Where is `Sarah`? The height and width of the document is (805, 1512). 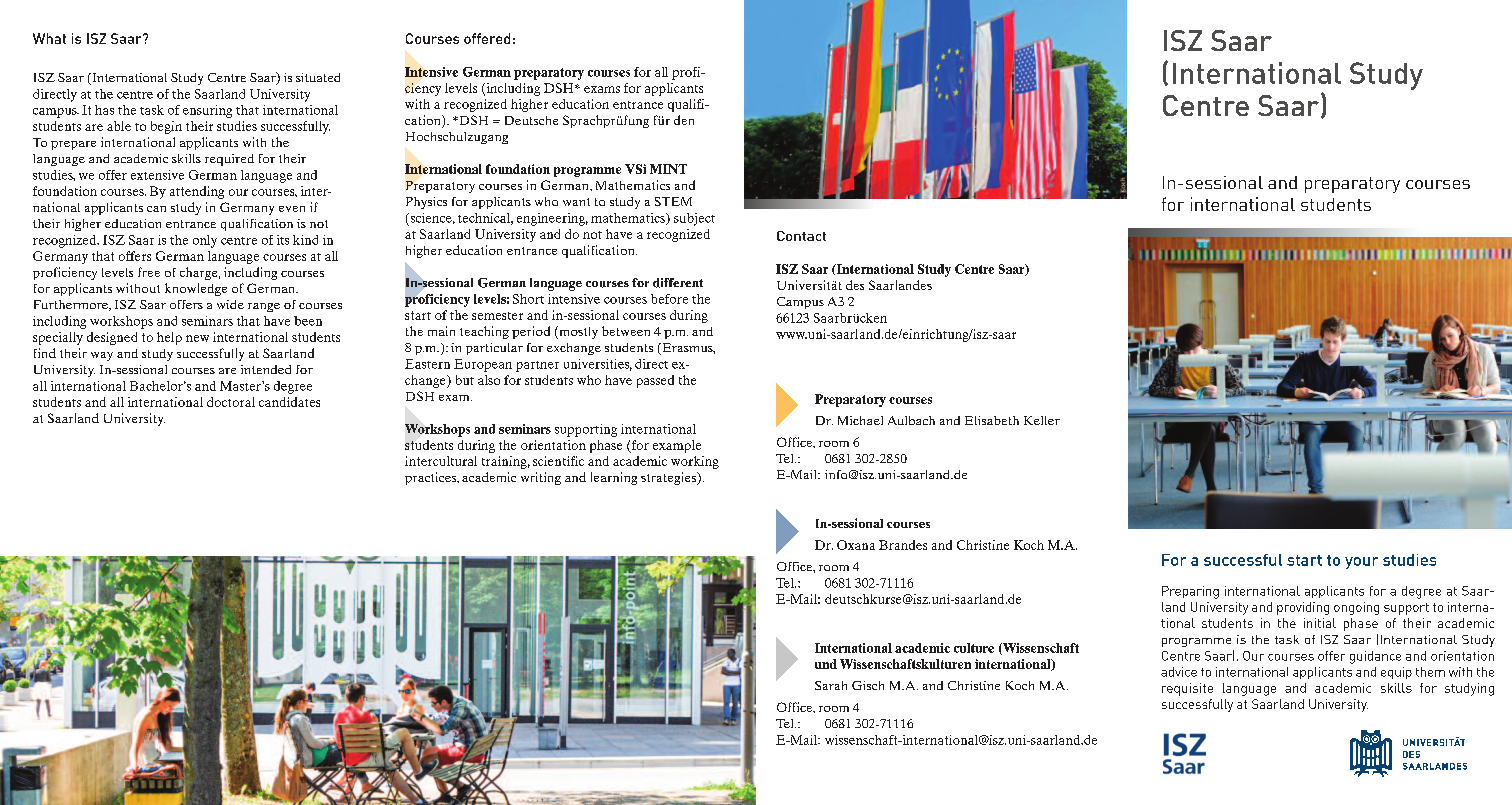
Sarah is located at coordinates (831, 685).
